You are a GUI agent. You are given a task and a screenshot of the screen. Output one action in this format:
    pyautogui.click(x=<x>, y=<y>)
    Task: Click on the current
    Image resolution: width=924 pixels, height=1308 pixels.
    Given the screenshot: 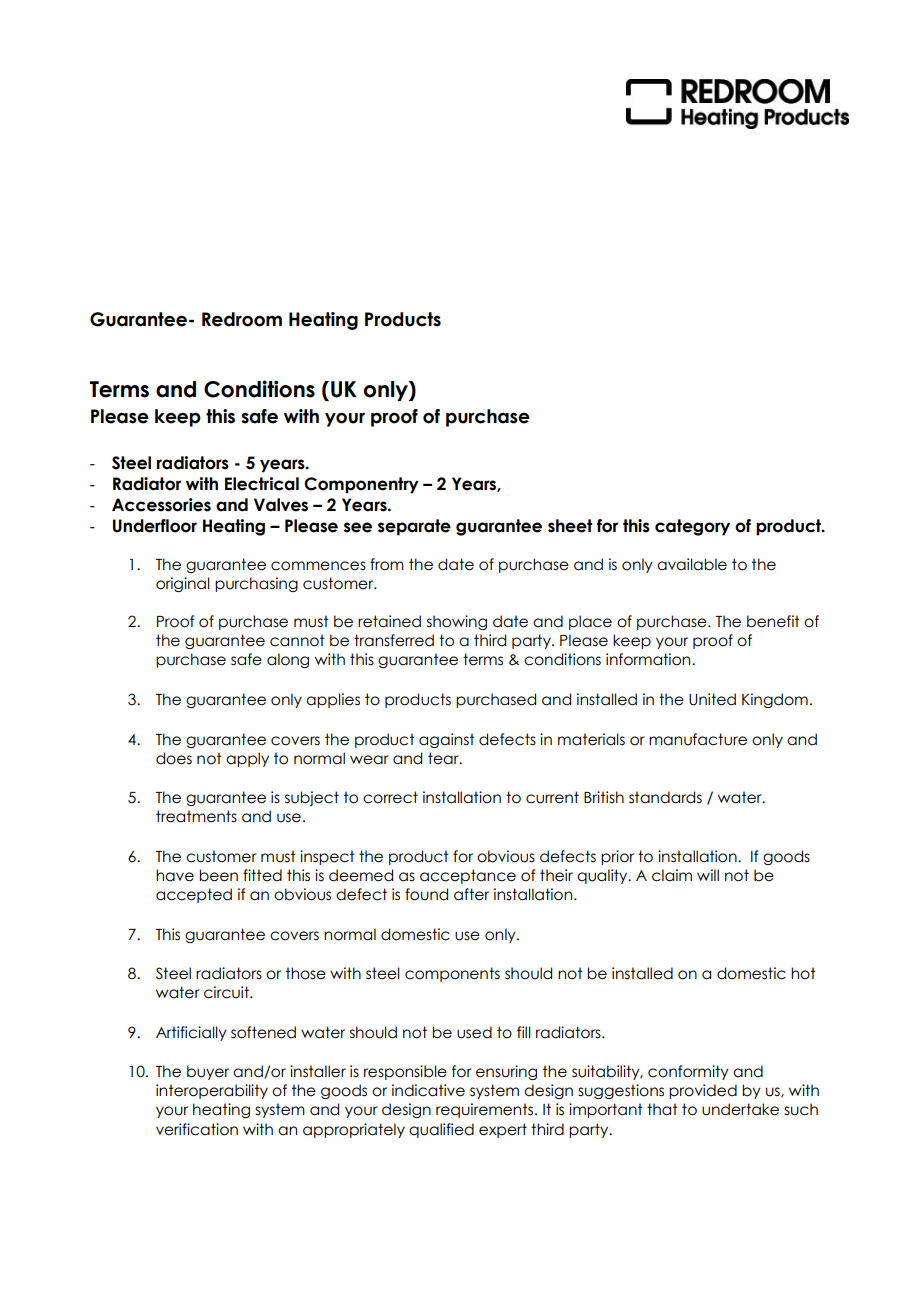 What is the action you would take?
    pyautogui.click(x=552, y=797)
